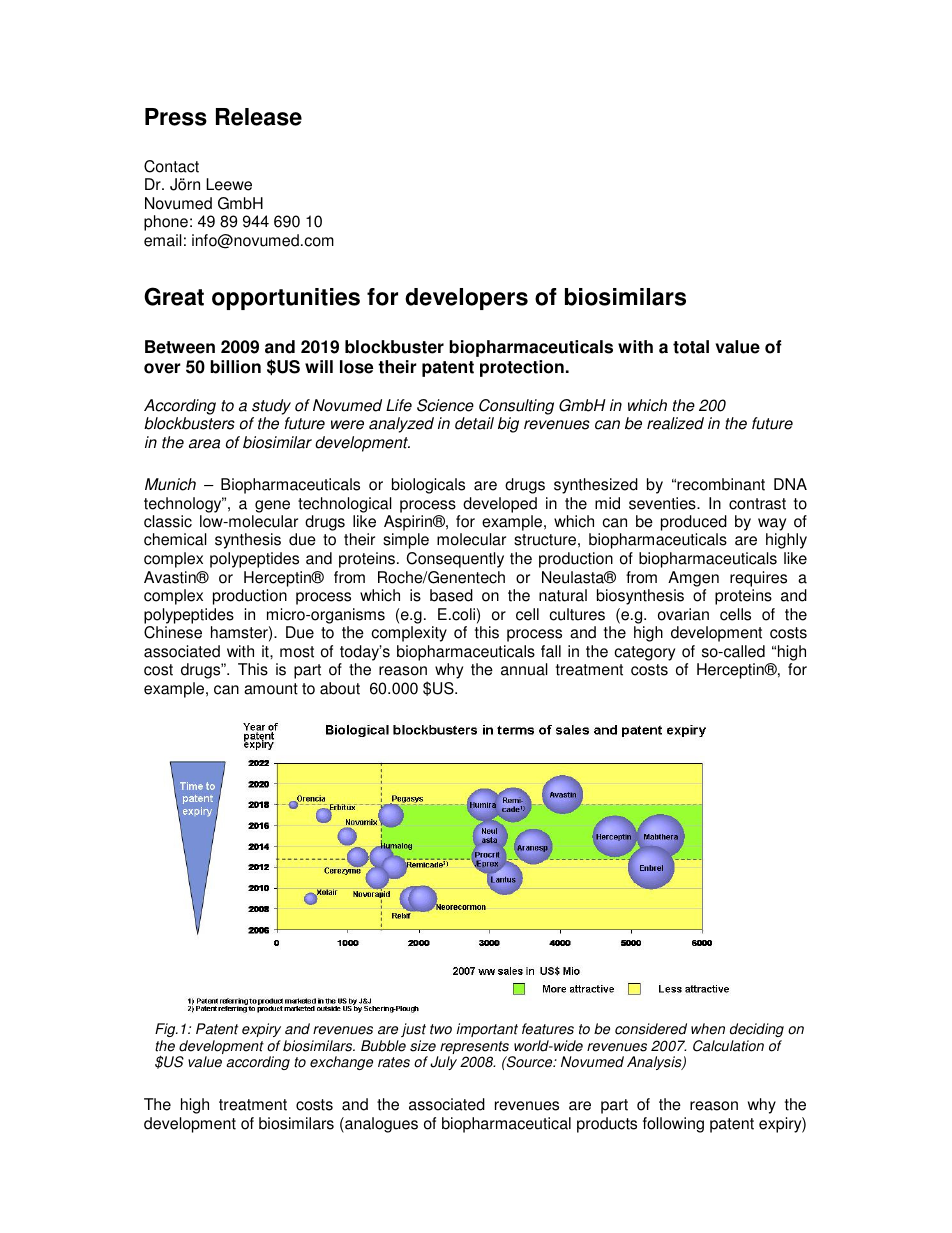 The image size is (952, 1233). Describe the element at coordinates (271, 689) in the screenshot. I see `amount` at that location.
